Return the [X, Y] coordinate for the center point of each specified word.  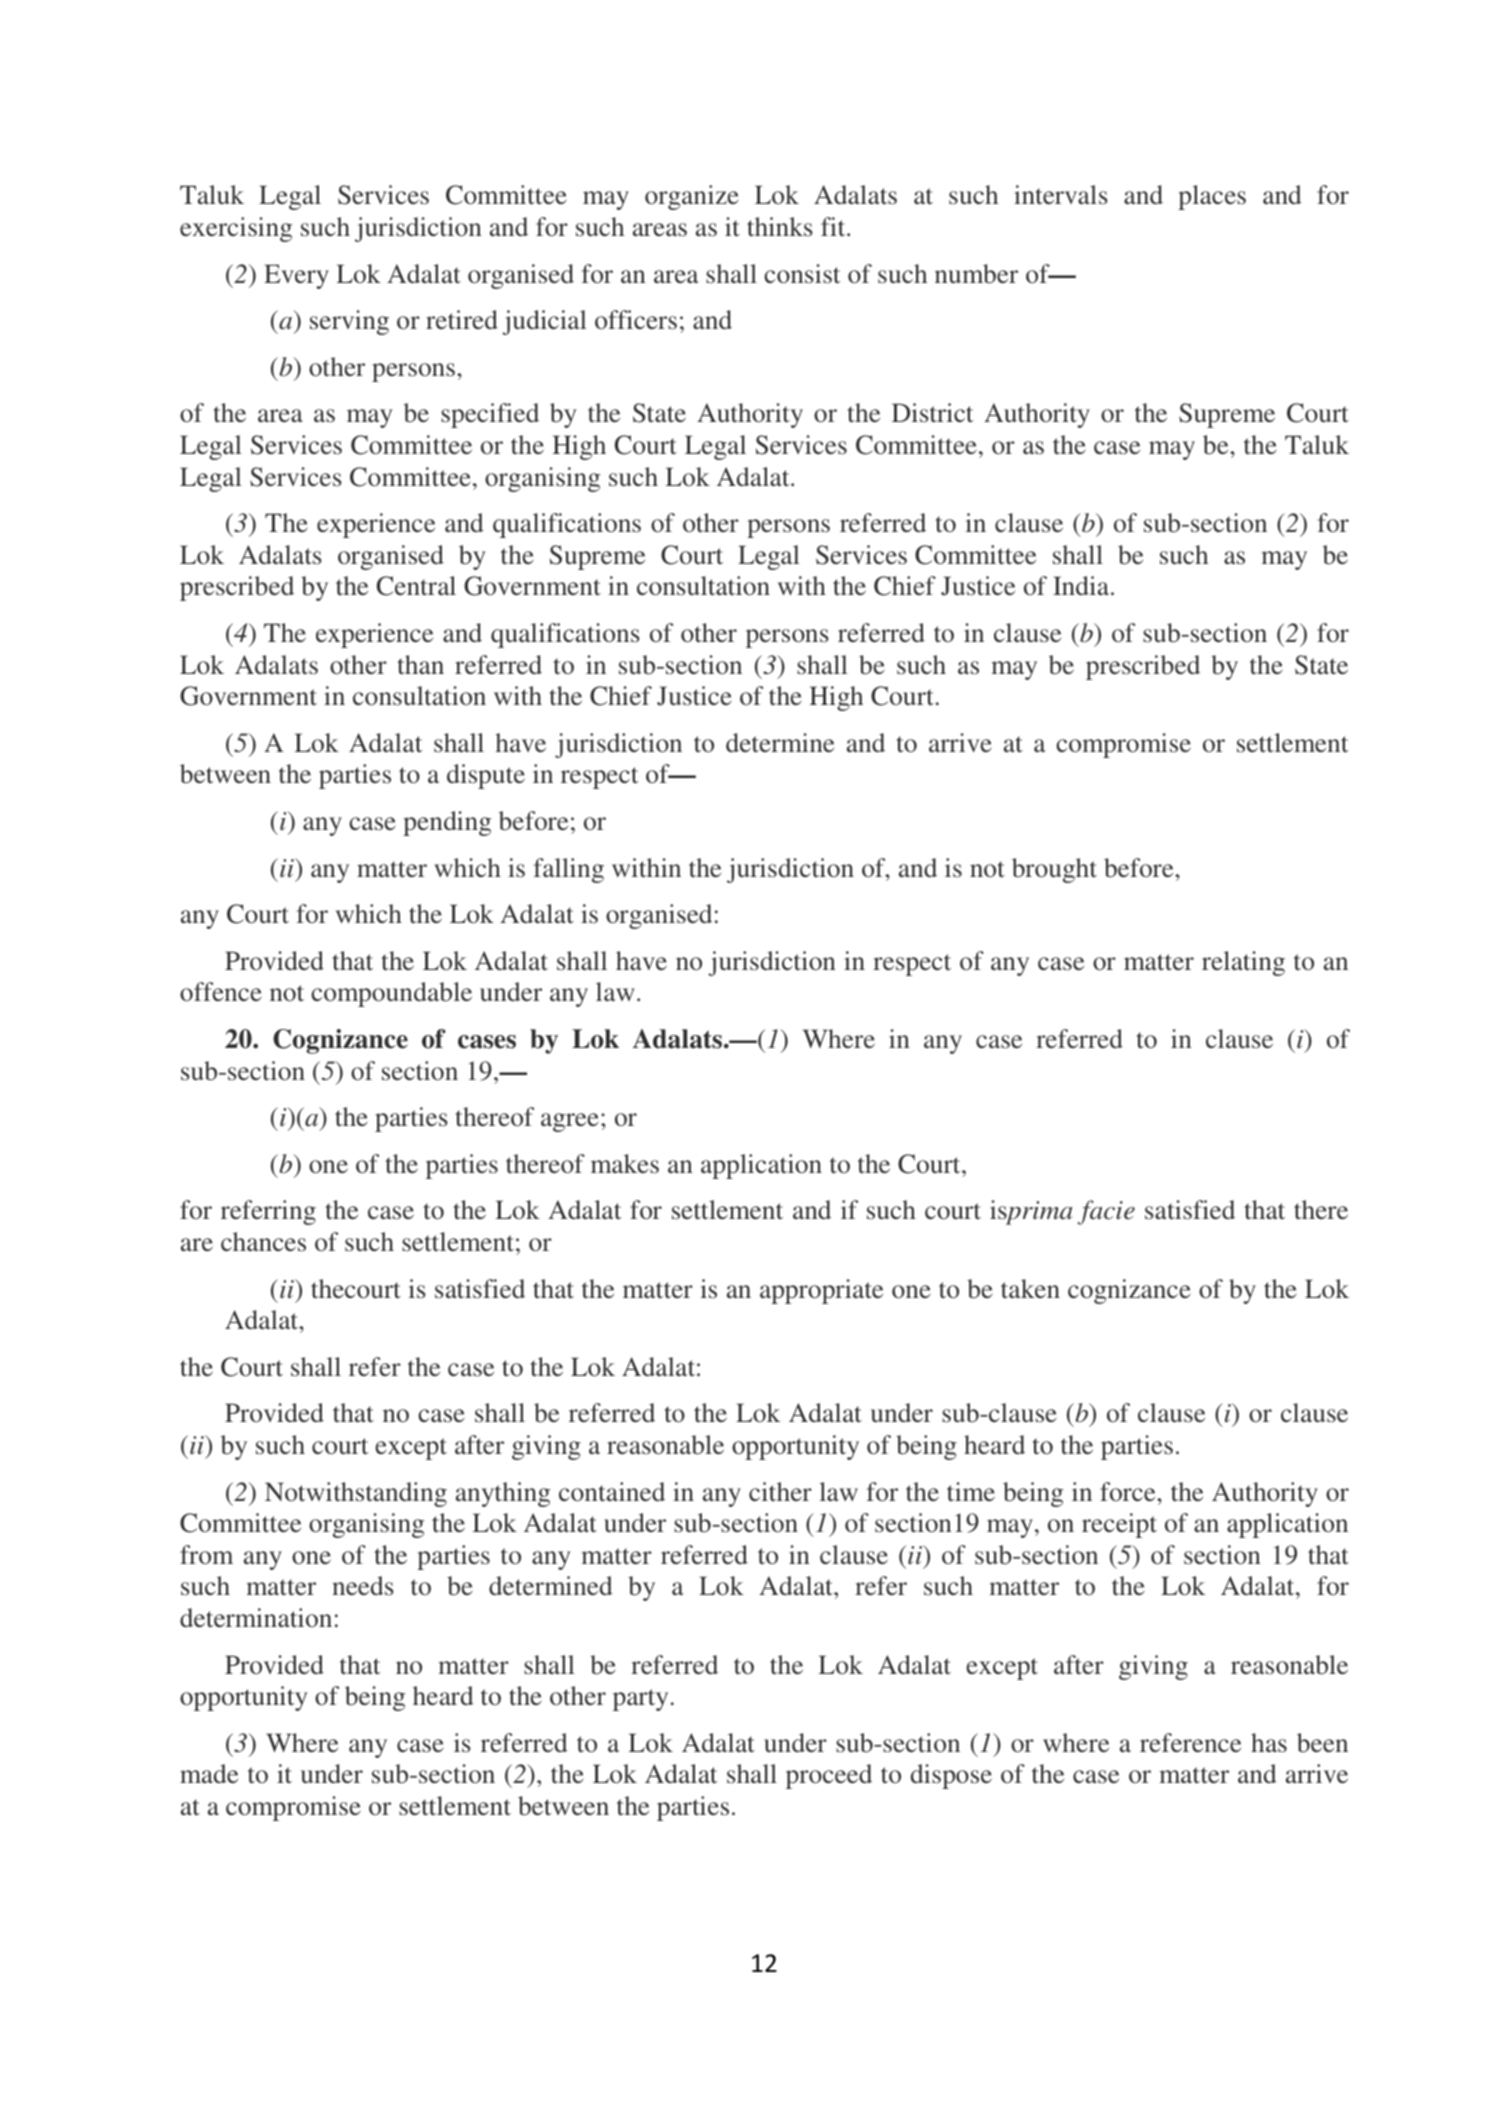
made [209, 1773]
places [1212, 197]
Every [296, 276]
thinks [780, 227]
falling [569, 870]
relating [1243, 963]
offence [221, 992]
